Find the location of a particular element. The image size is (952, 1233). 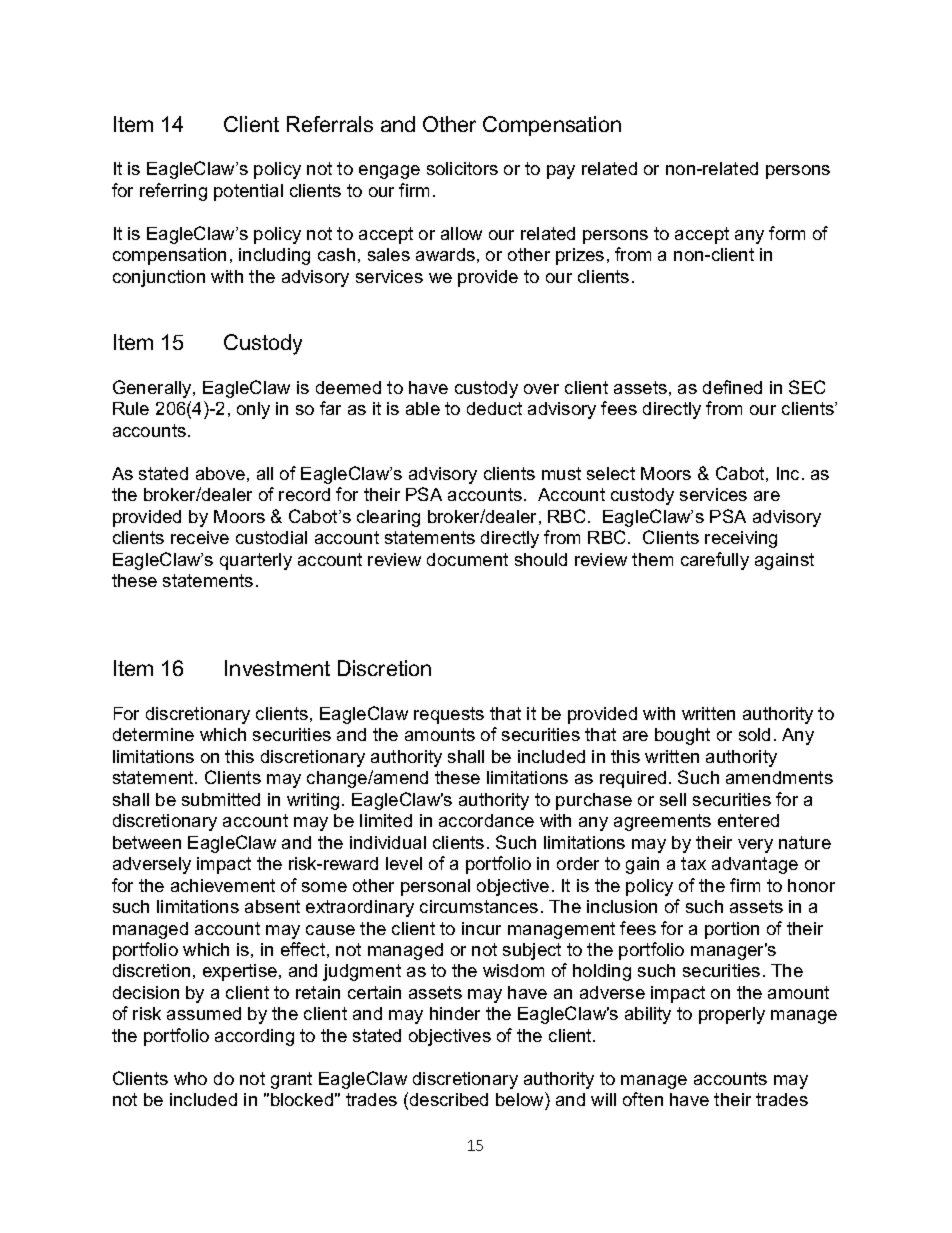

carefully is located at coordinates (715, 561).
